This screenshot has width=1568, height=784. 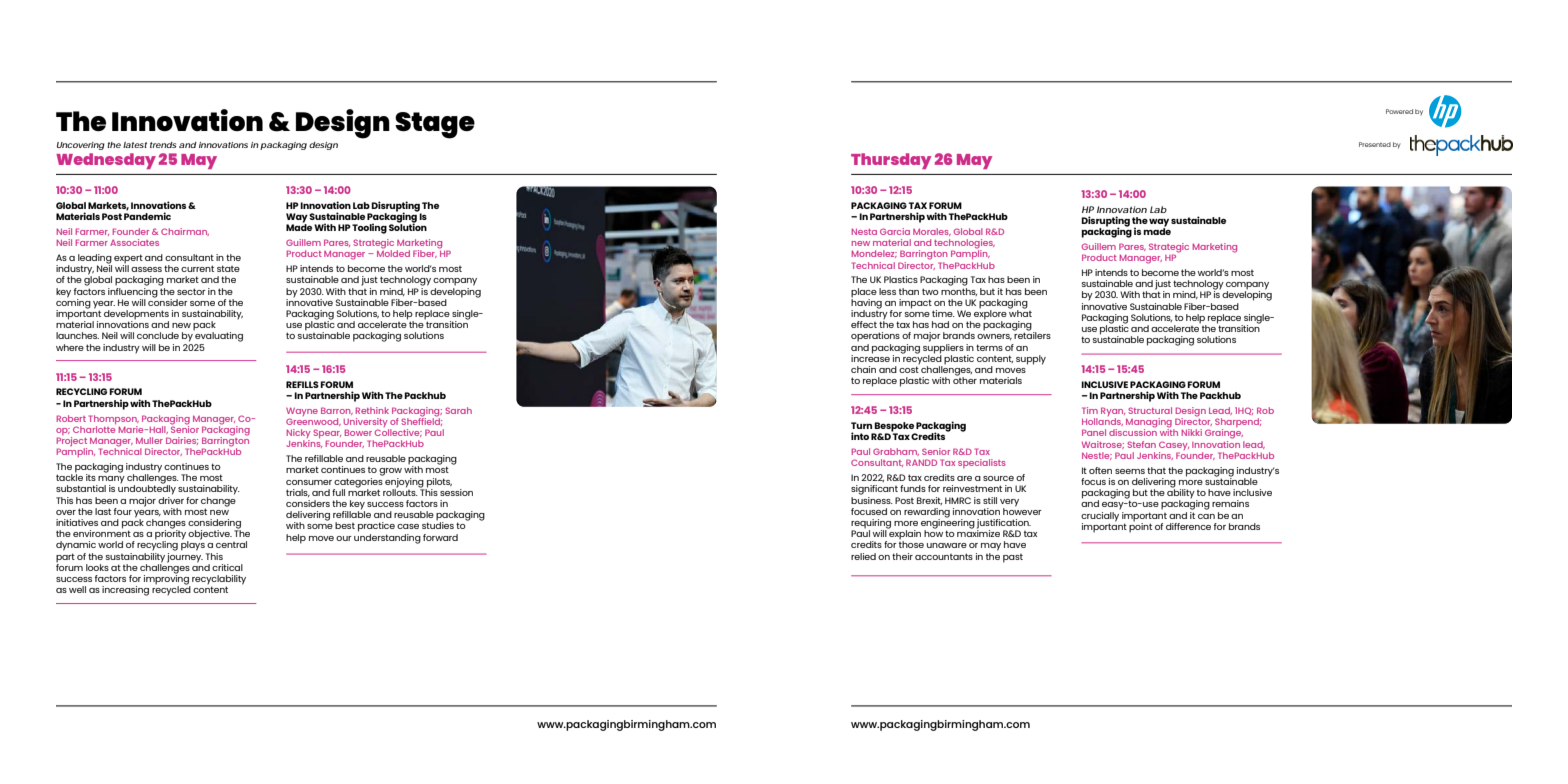 I want to click on Turn, so click(x=861, y=425).
